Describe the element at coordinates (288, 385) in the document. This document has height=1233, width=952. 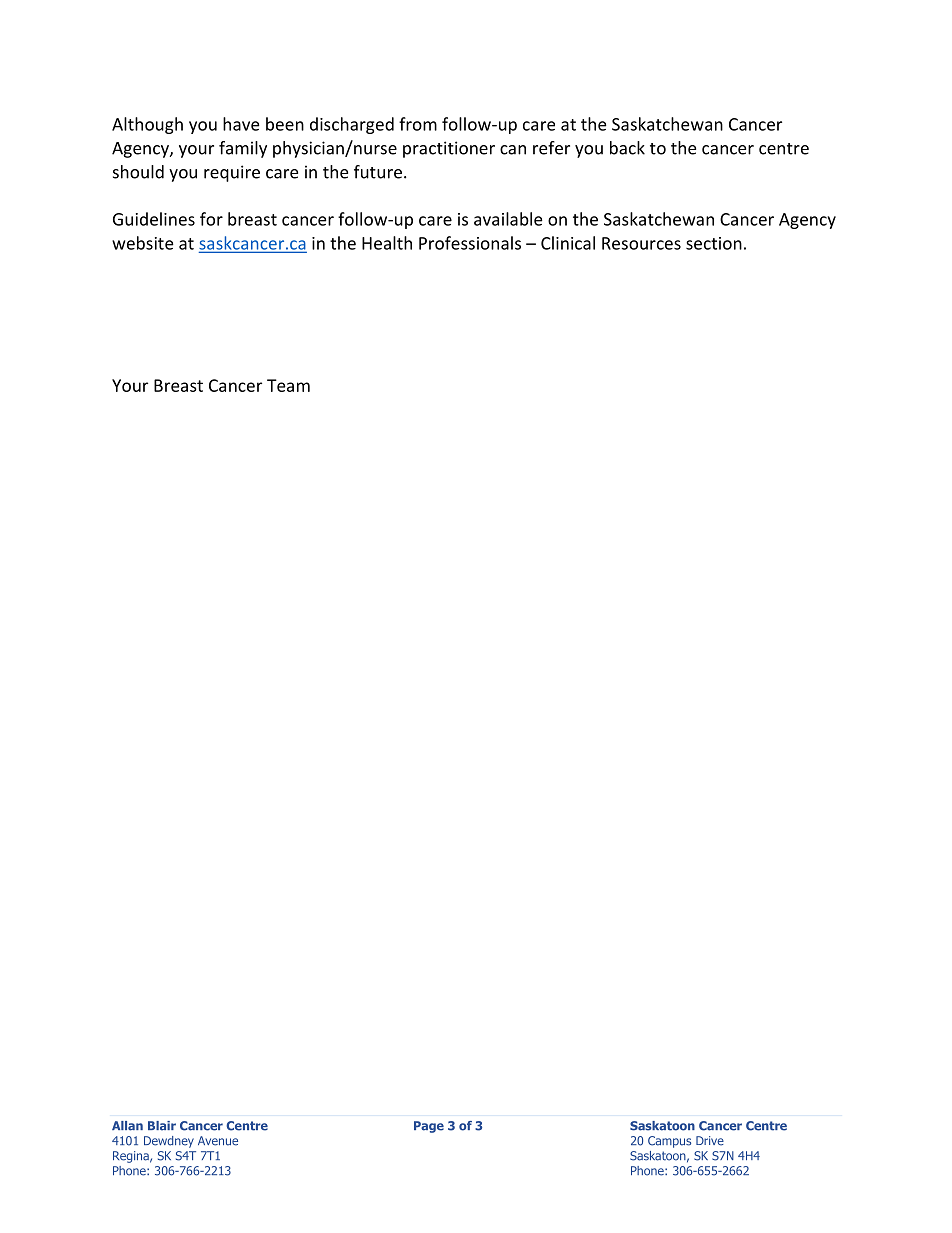
I see `Team` at that location.
